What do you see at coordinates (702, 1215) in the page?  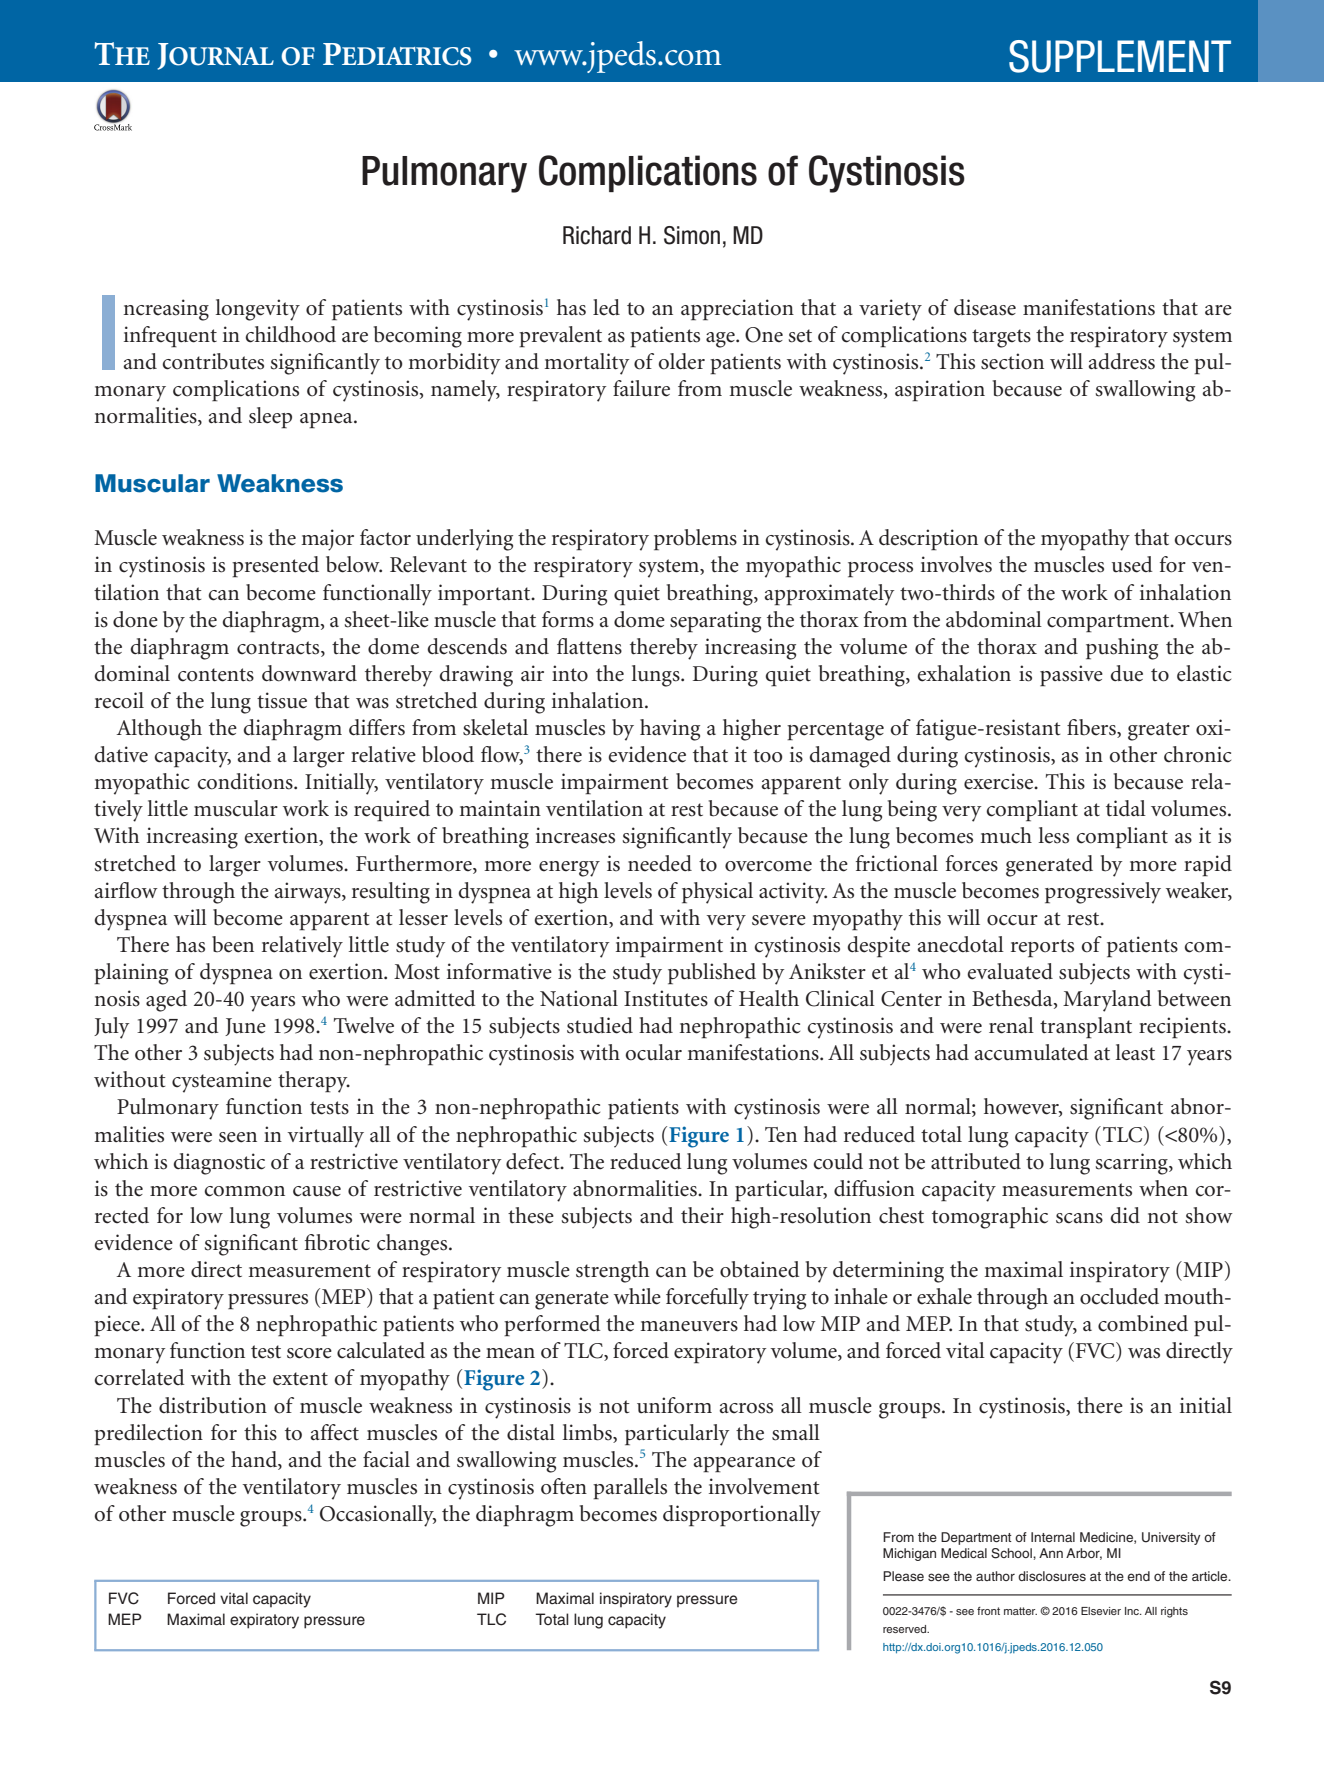 I see `their` at bounding box center [702, 1215].
